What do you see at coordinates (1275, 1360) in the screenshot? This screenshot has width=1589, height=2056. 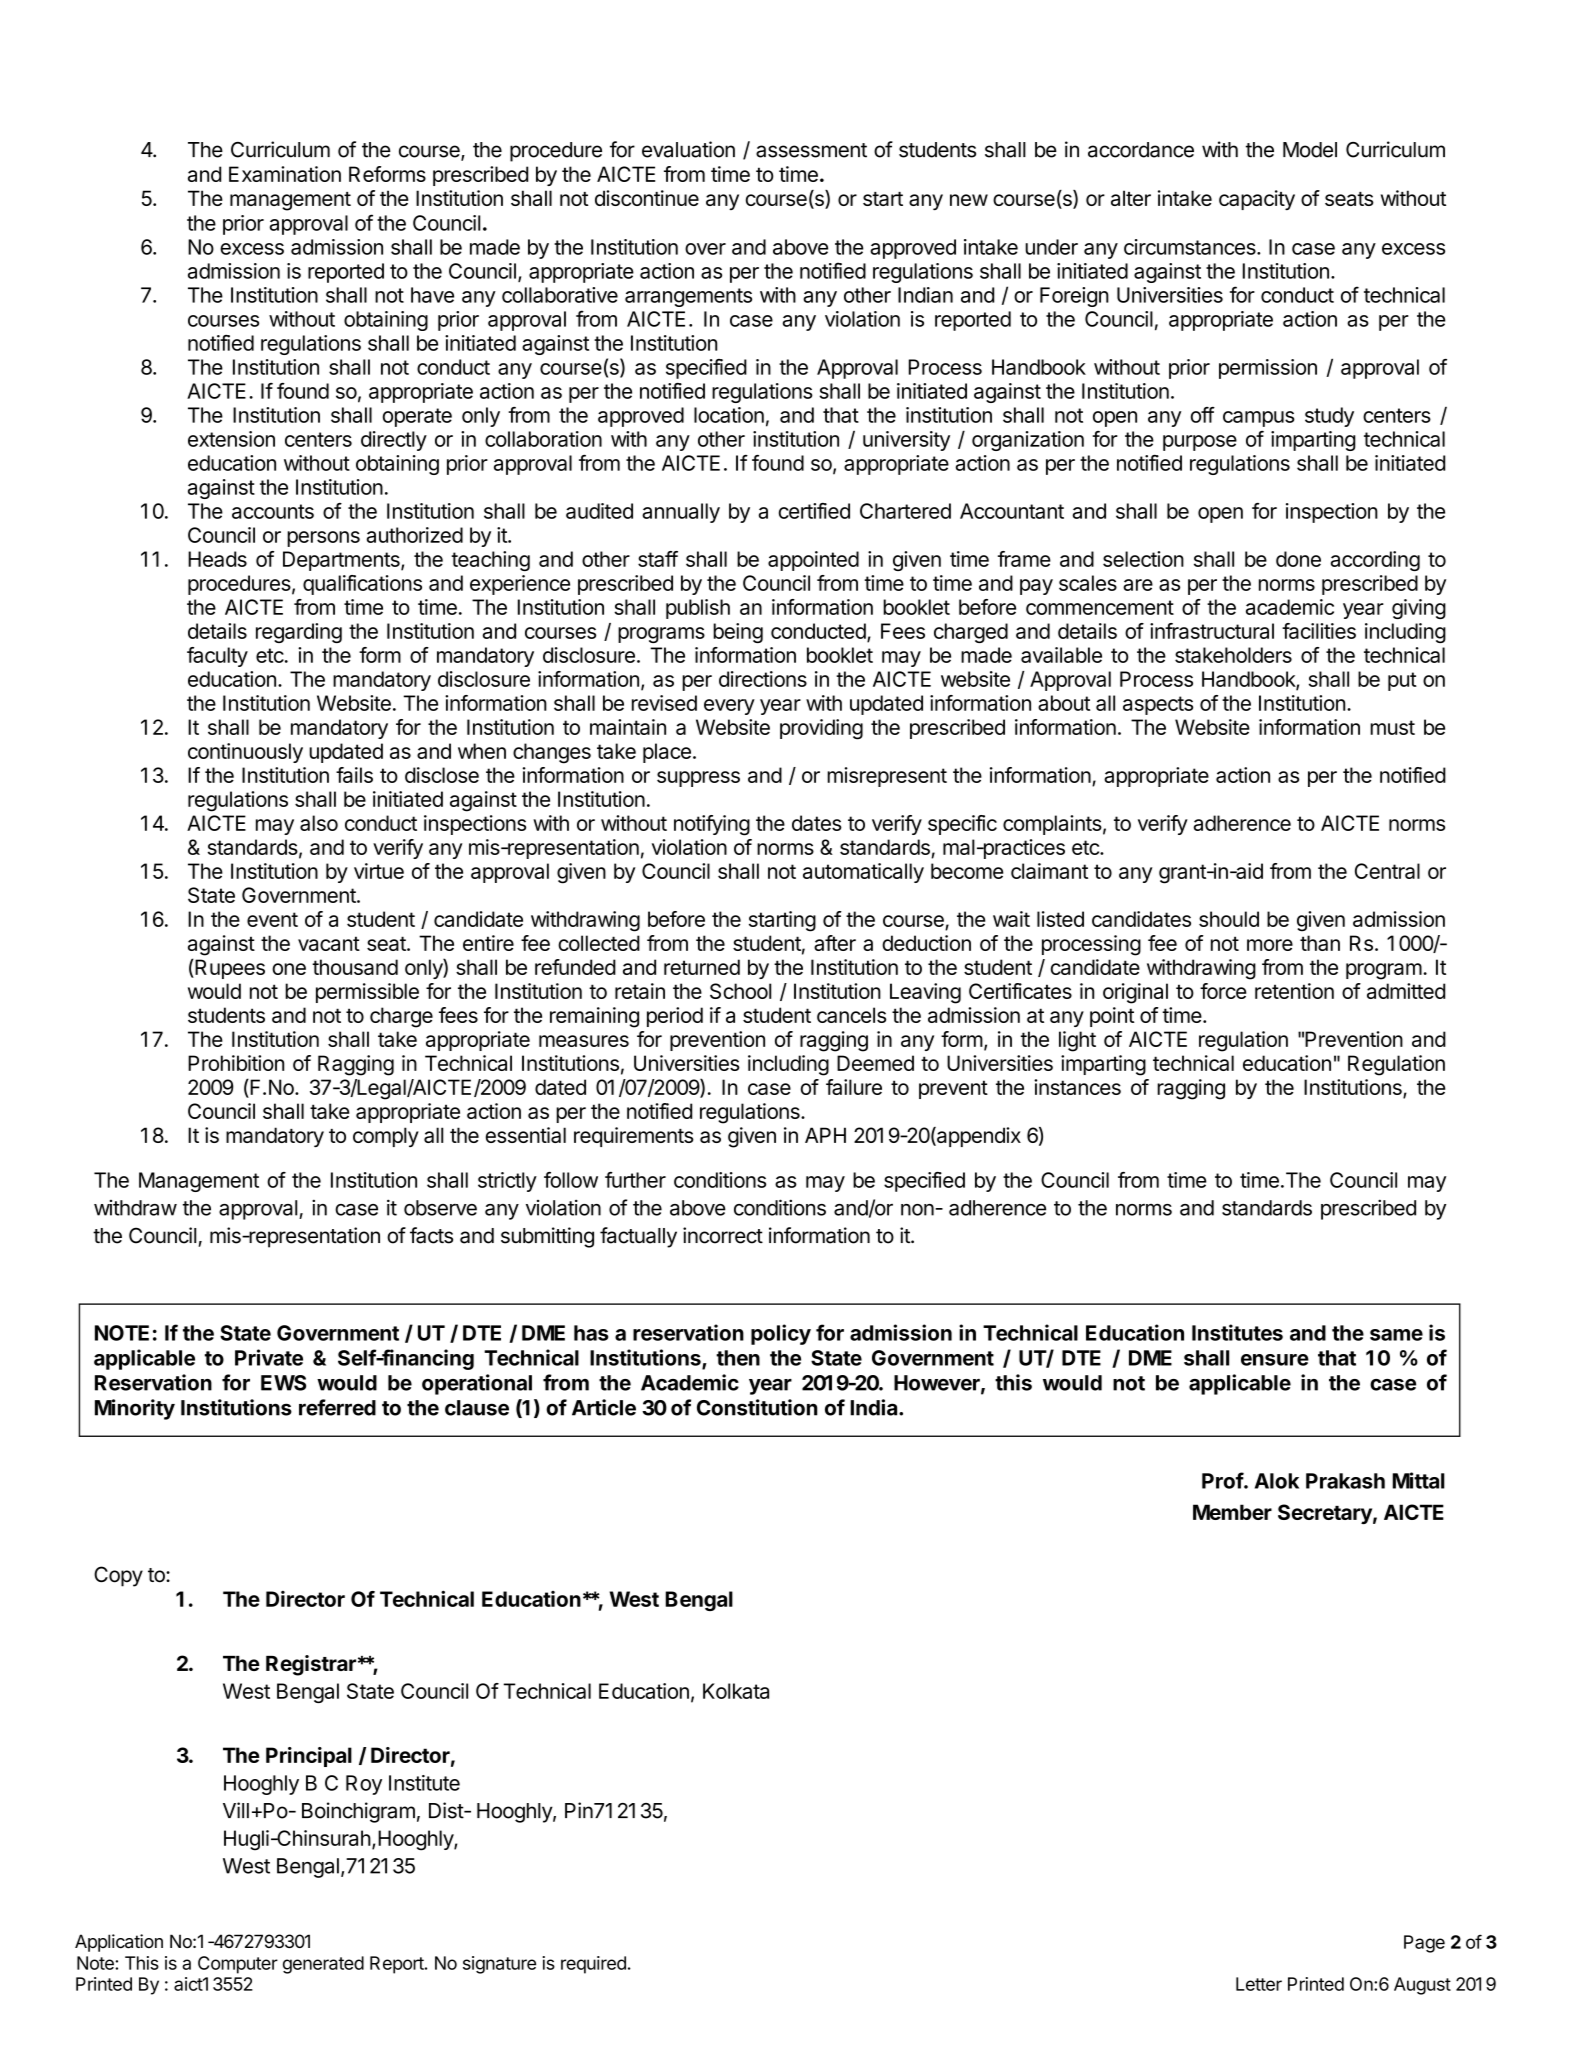 I see `ensure` at bounding box center [1275, 1360].
